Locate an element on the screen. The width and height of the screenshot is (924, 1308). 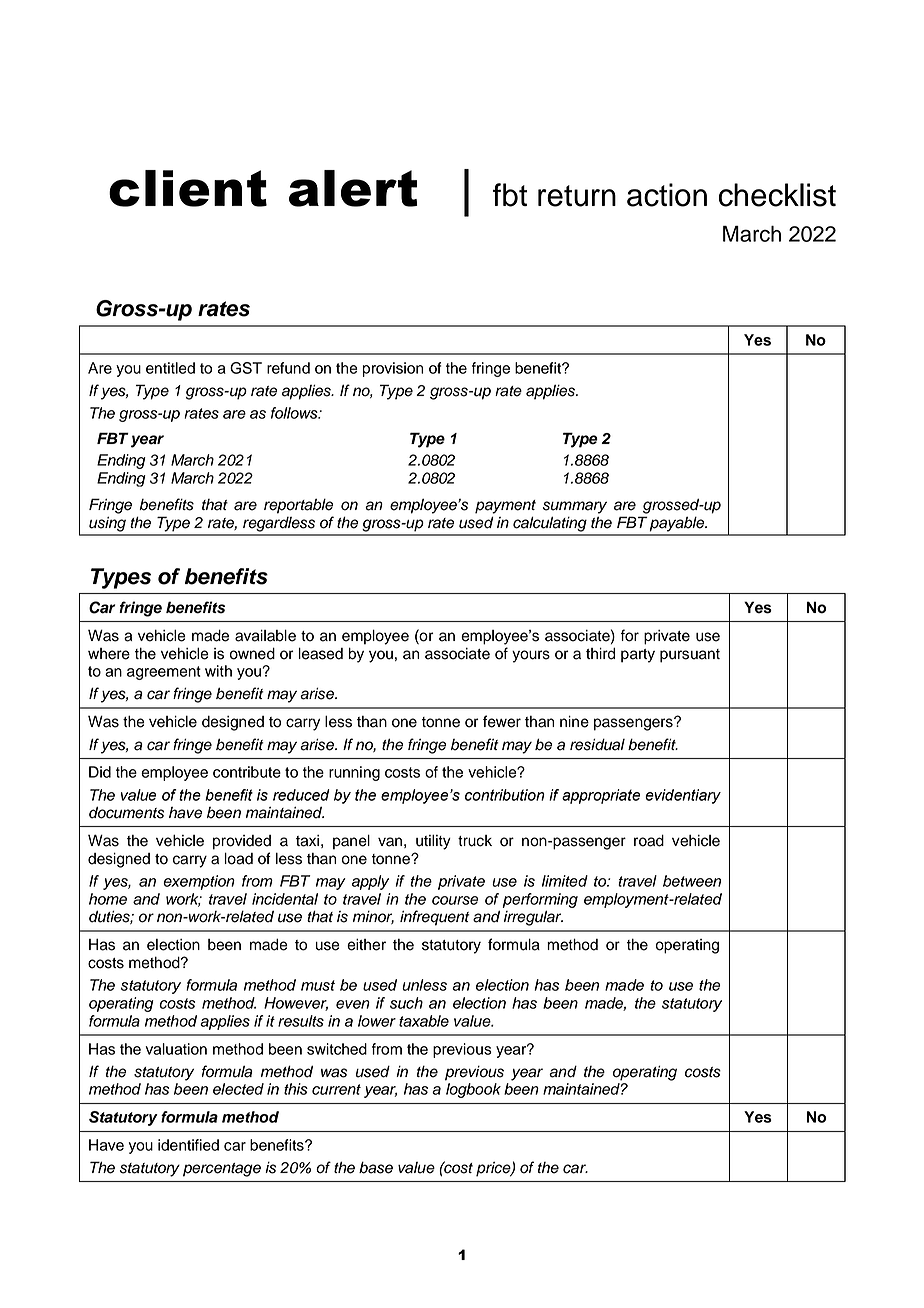
identified is located at coordinates (188, 1145).
